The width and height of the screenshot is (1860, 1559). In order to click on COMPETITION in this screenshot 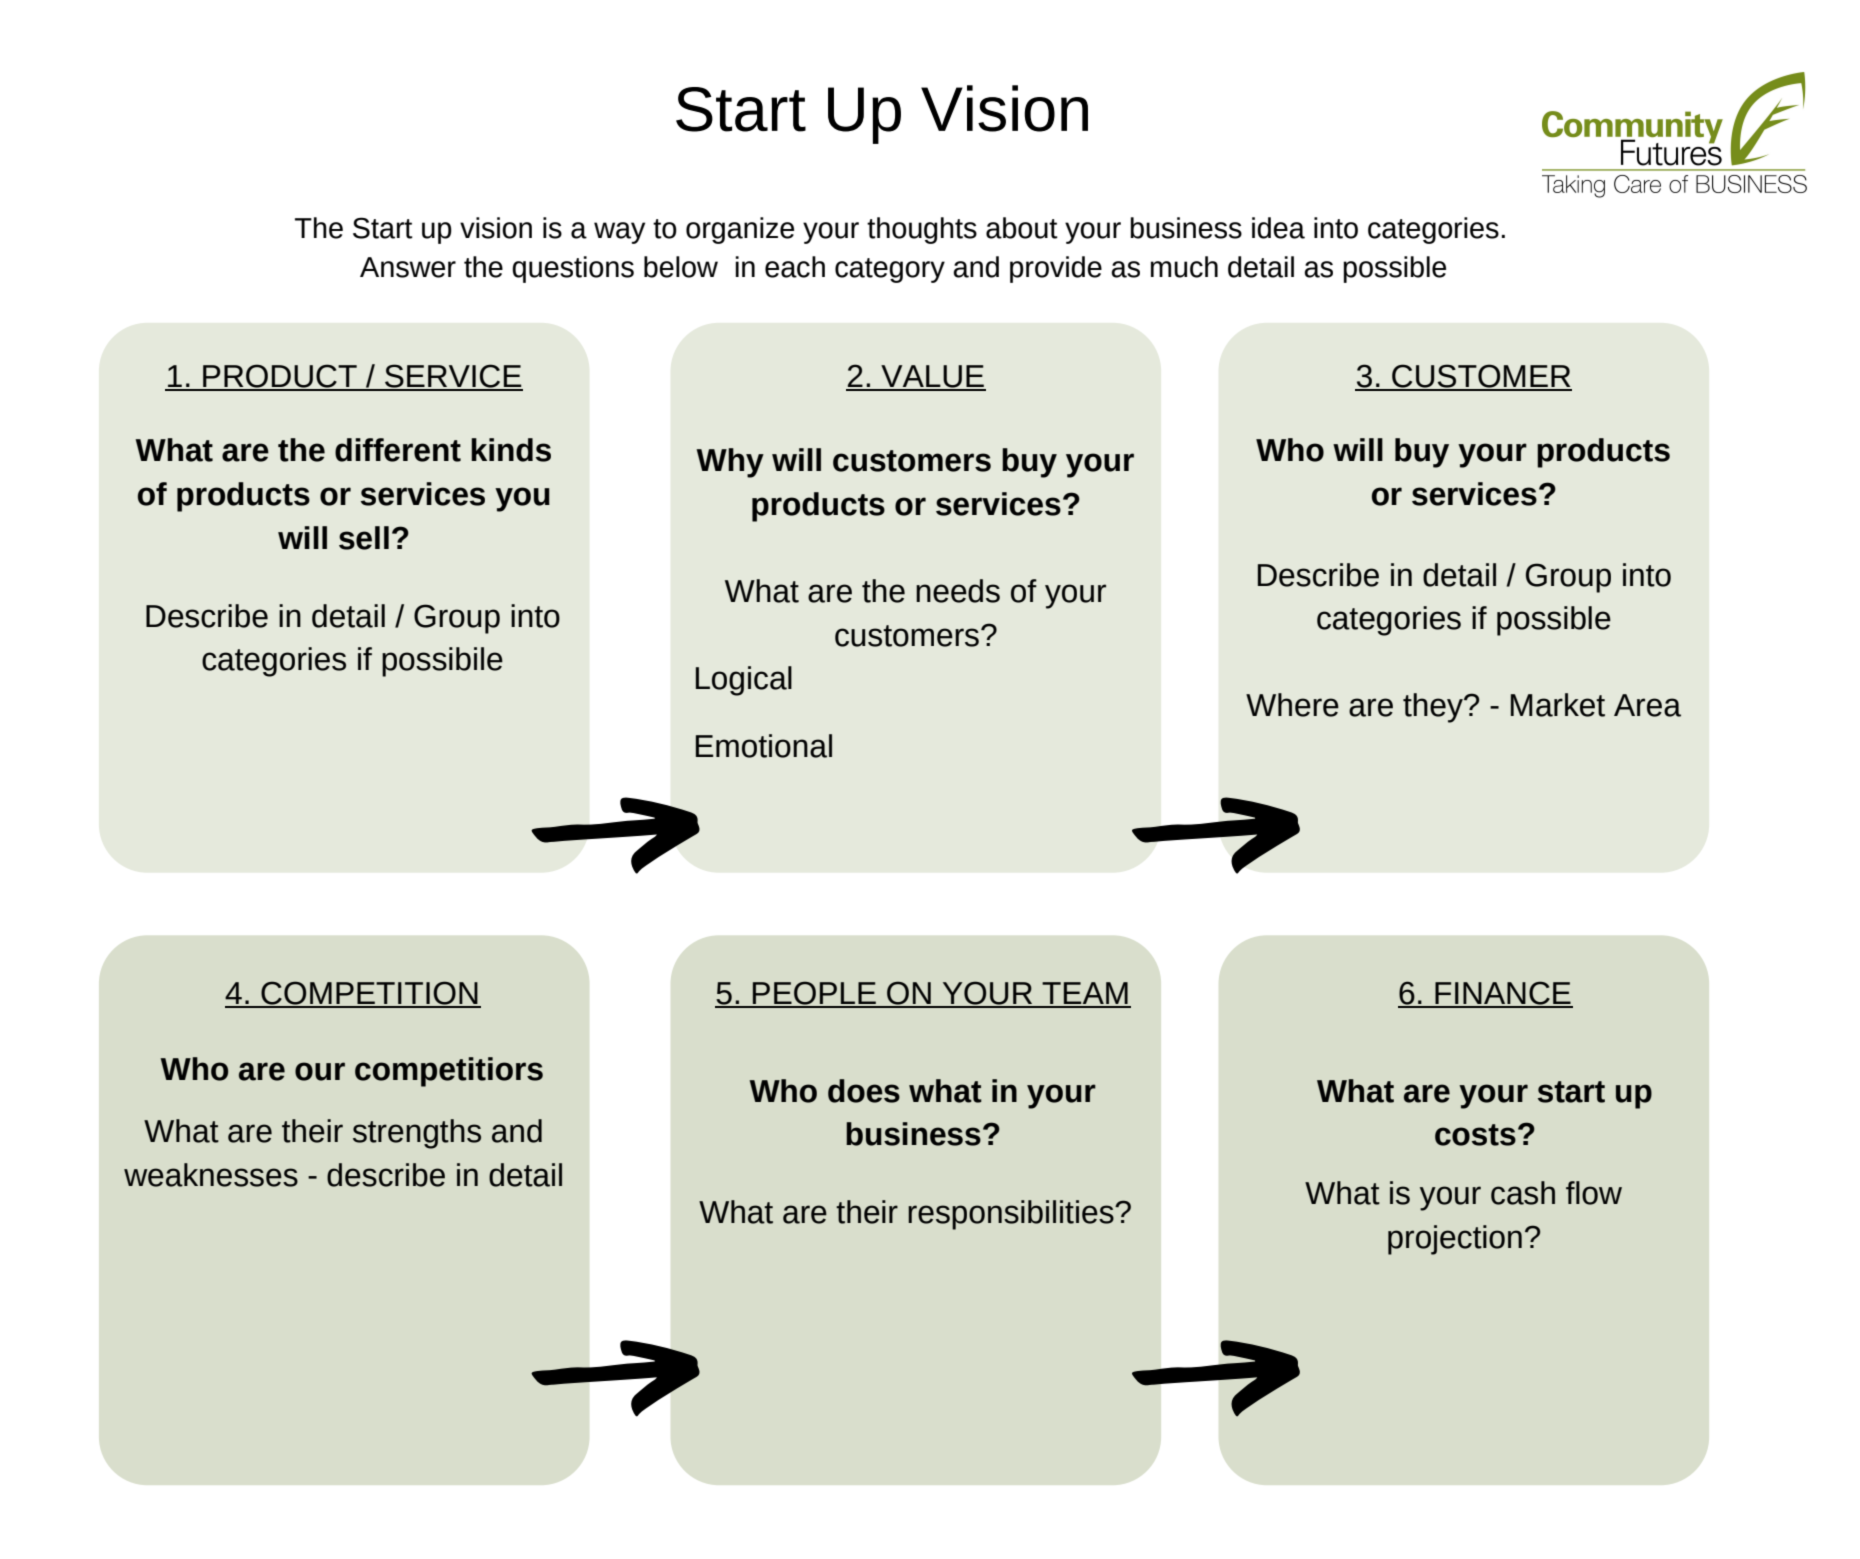, I will do `click(369, 994)`.
